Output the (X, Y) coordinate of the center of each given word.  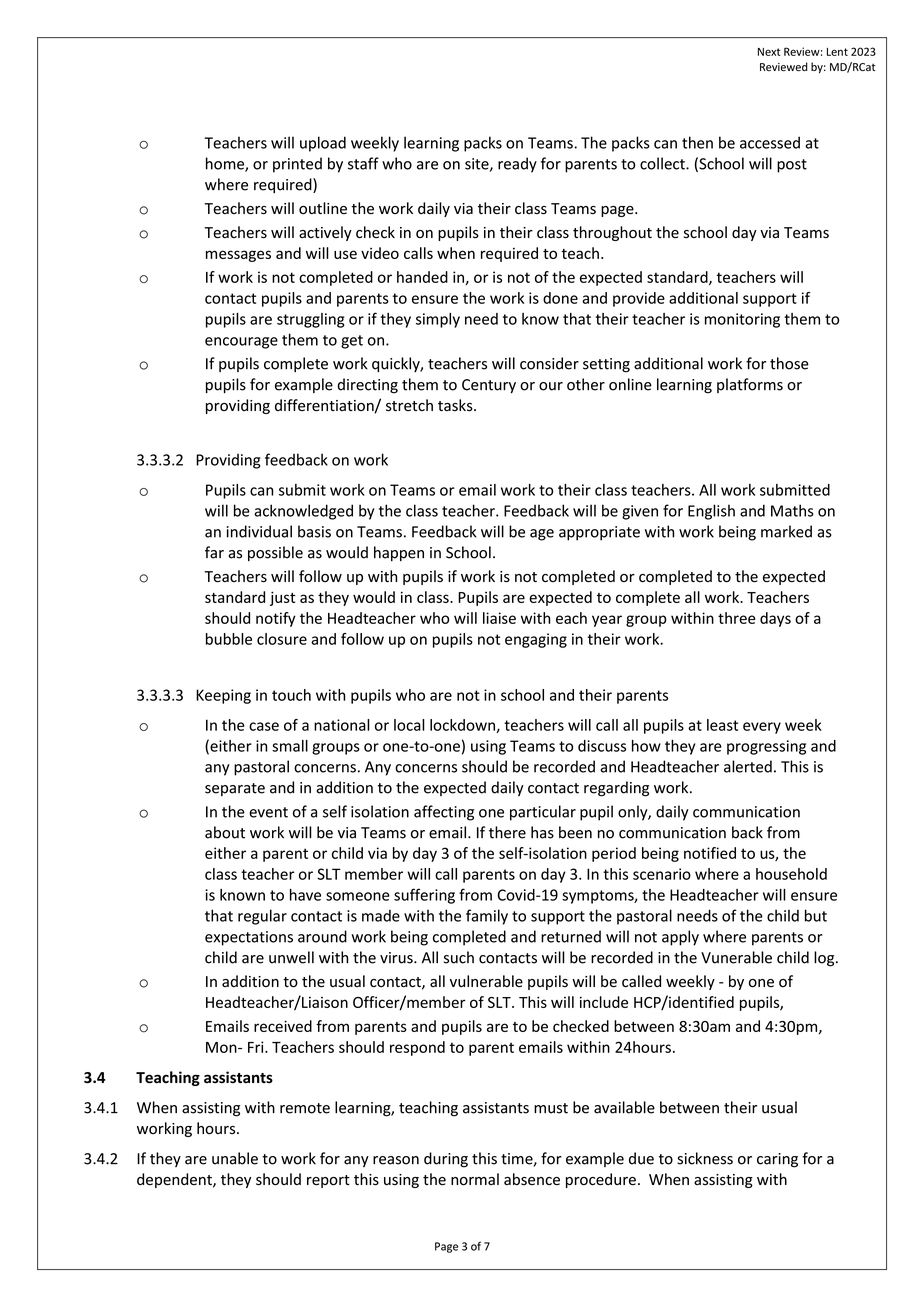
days (775, 619)
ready (517, 165)
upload (323, 144)
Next (769, 52)
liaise (499, 618)
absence (532, 1179)
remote (305, 1108)
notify (276, 619)
